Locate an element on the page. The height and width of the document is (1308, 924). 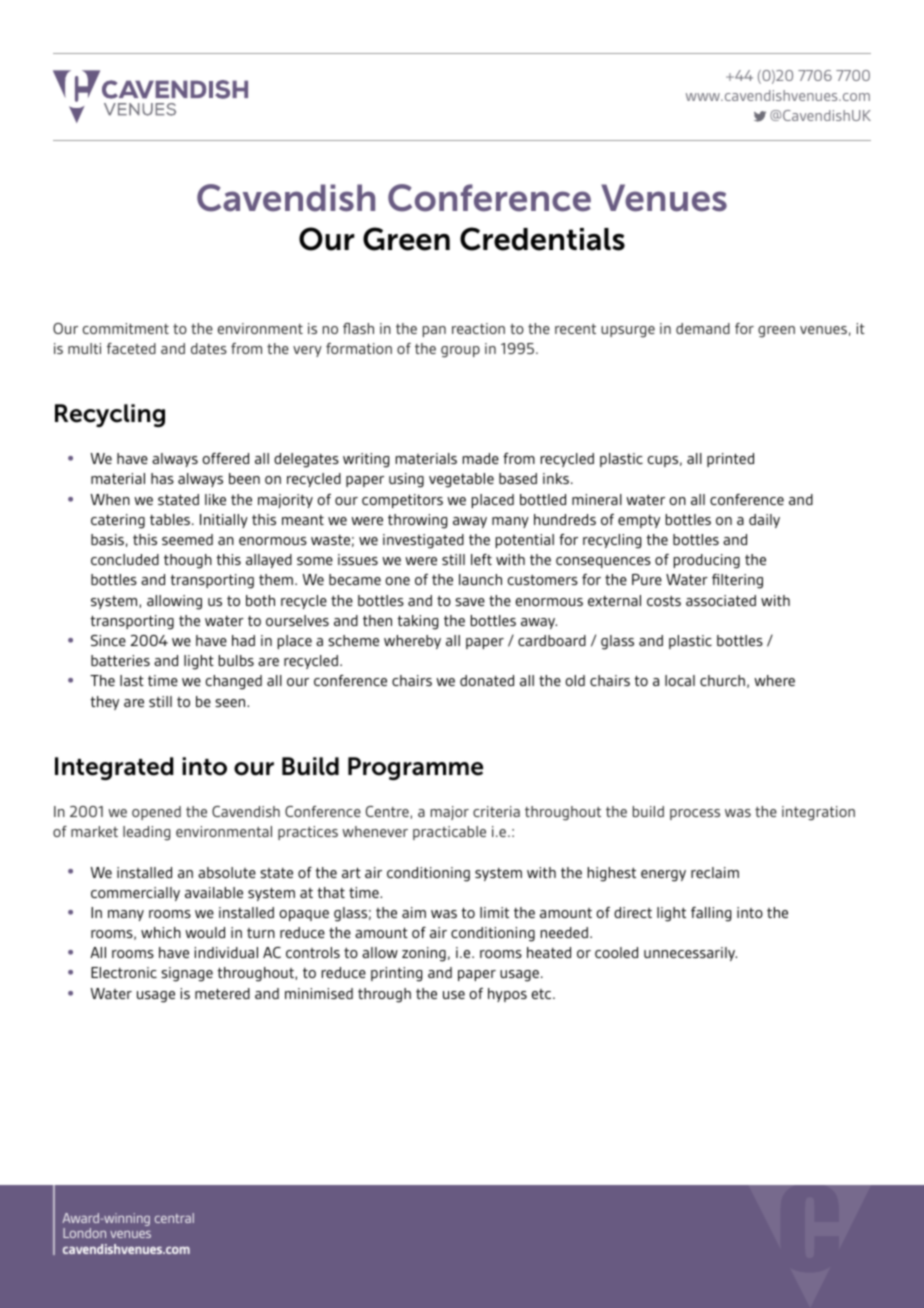
use is located at coordinates (454, 995).
